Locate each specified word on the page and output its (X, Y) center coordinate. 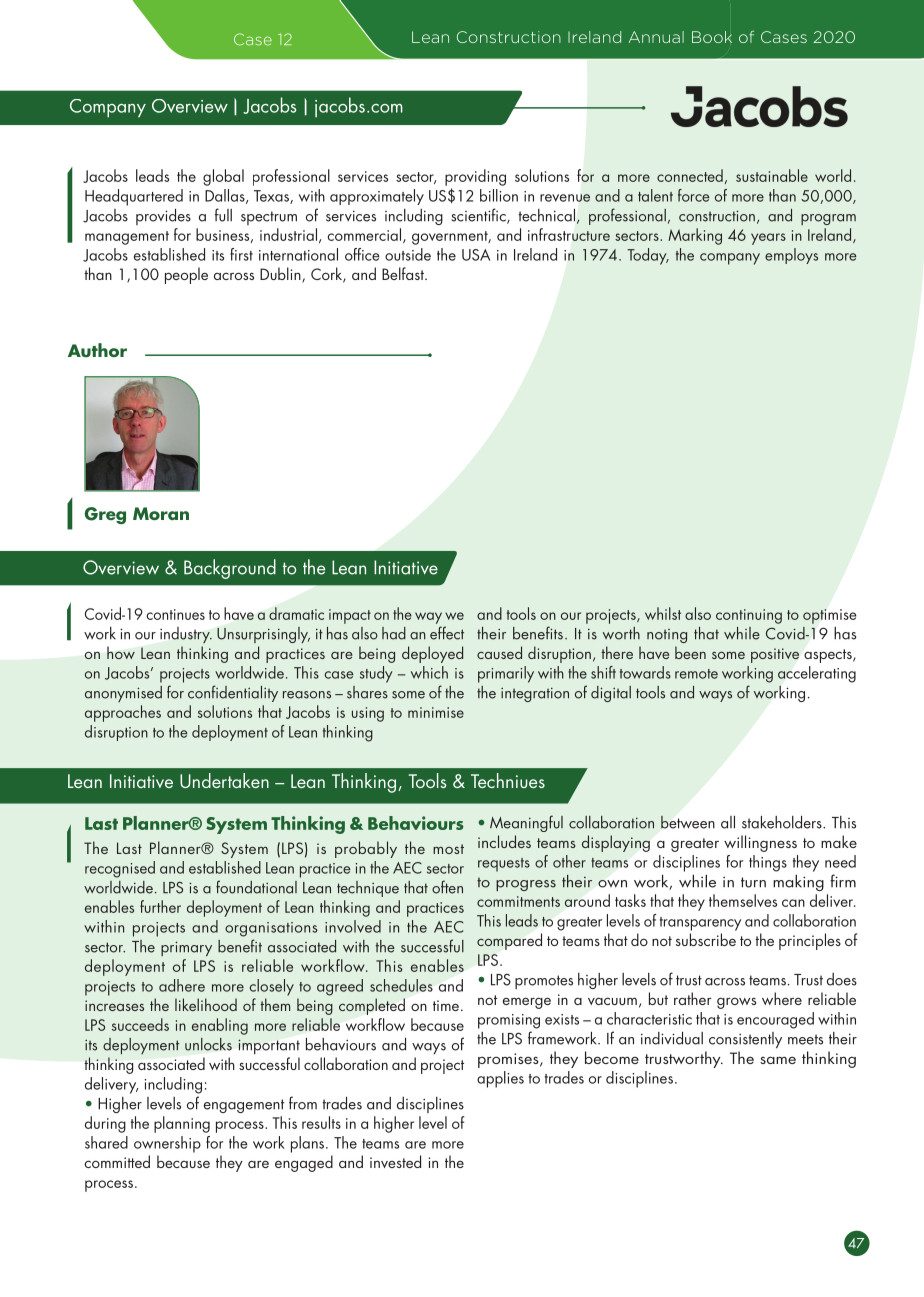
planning (182, 1124)
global (223, 177)
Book (712, 37)
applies (500, 1079)
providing (475, 177)
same (778, 1060)
